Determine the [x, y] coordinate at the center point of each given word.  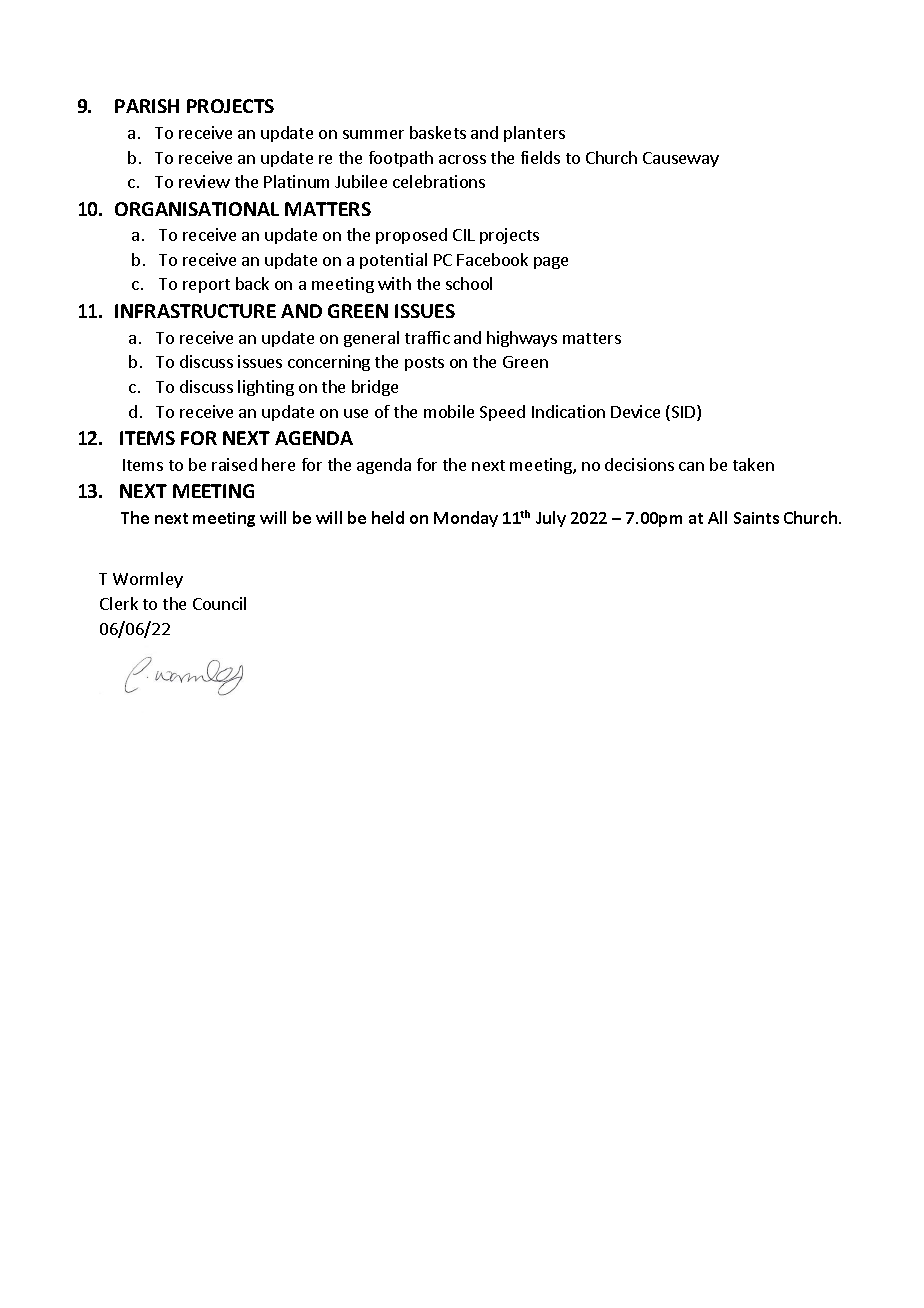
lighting [266, 388]
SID [683, 413]
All [717, 517]
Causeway [681, 159]
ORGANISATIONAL [197, 209]
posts [424, 364]
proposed [411, 236]
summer [373, 134]
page [551, 263]
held [388, 517]
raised [234, 464]
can [691, 466]
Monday [466, 519]
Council [219, 603]
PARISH [147, 106]
